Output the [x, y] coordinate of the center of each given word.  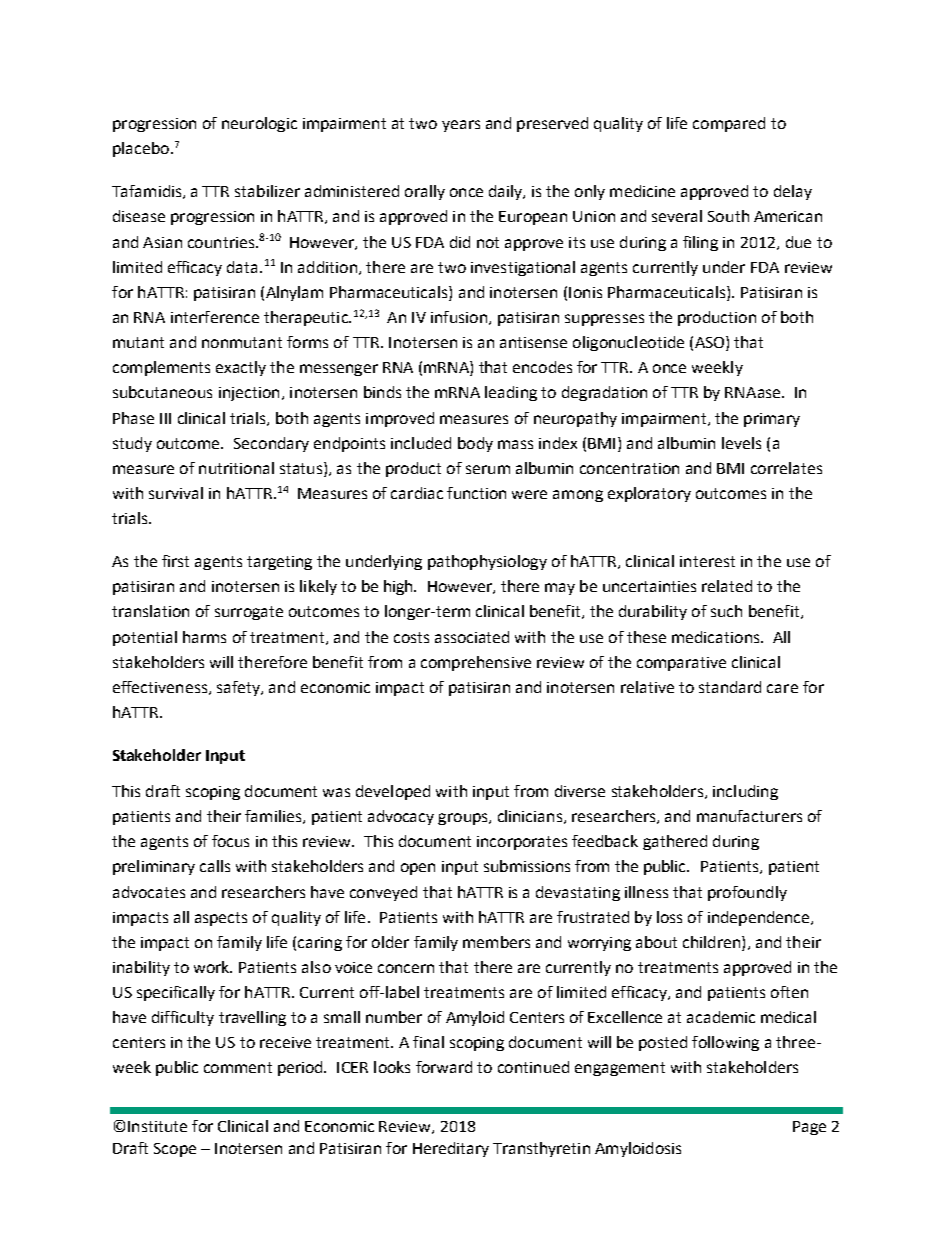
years [461, 126]
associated [472, 637]
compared [729, 124]
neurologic [259, 124]
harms [204, 637]
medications [717, 637]
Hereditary [451, 1149]
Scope [175, 1150]
